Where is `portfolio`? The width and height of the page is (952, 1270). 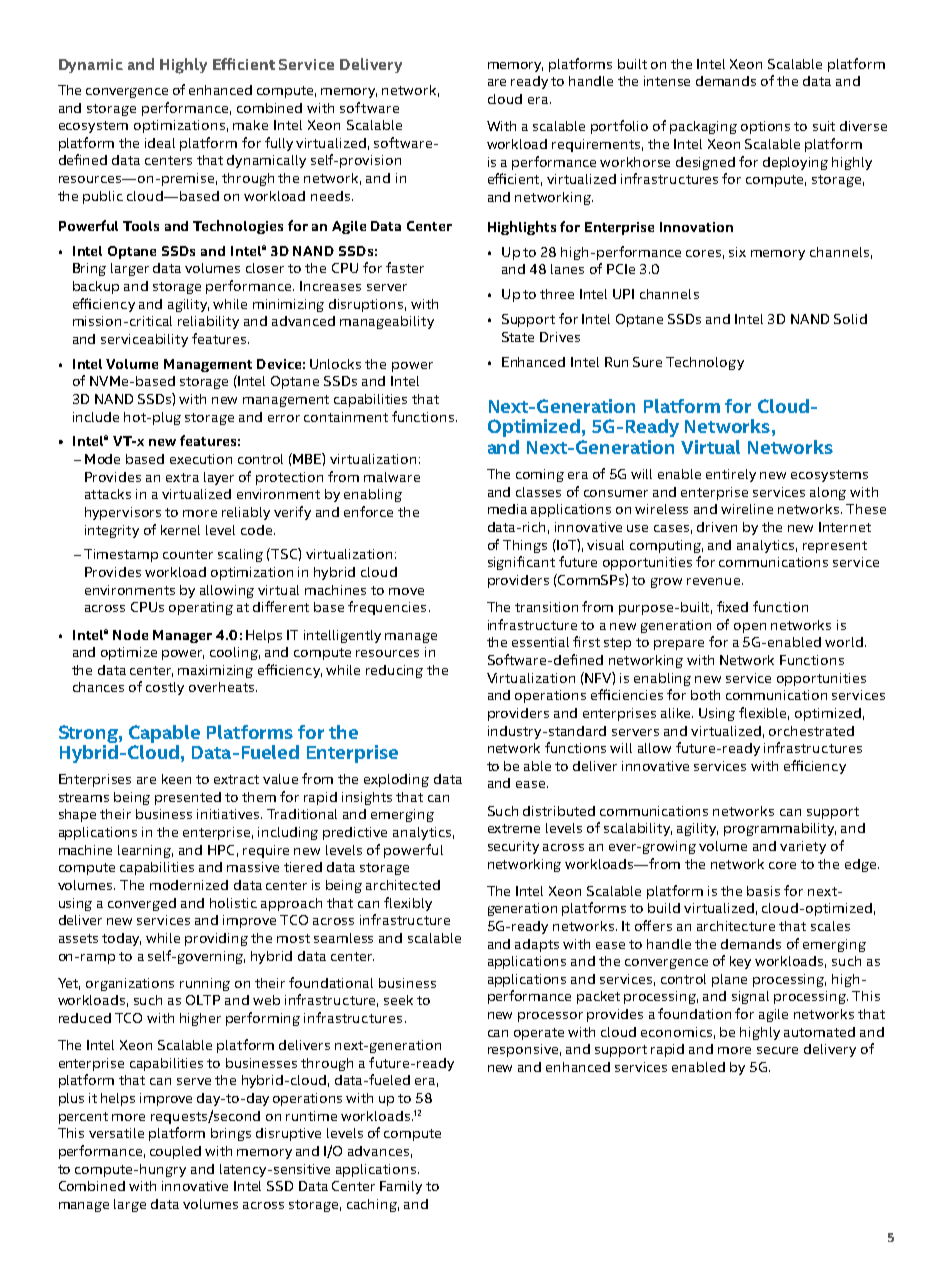 portfolio is located at coordinates (619, 127).
